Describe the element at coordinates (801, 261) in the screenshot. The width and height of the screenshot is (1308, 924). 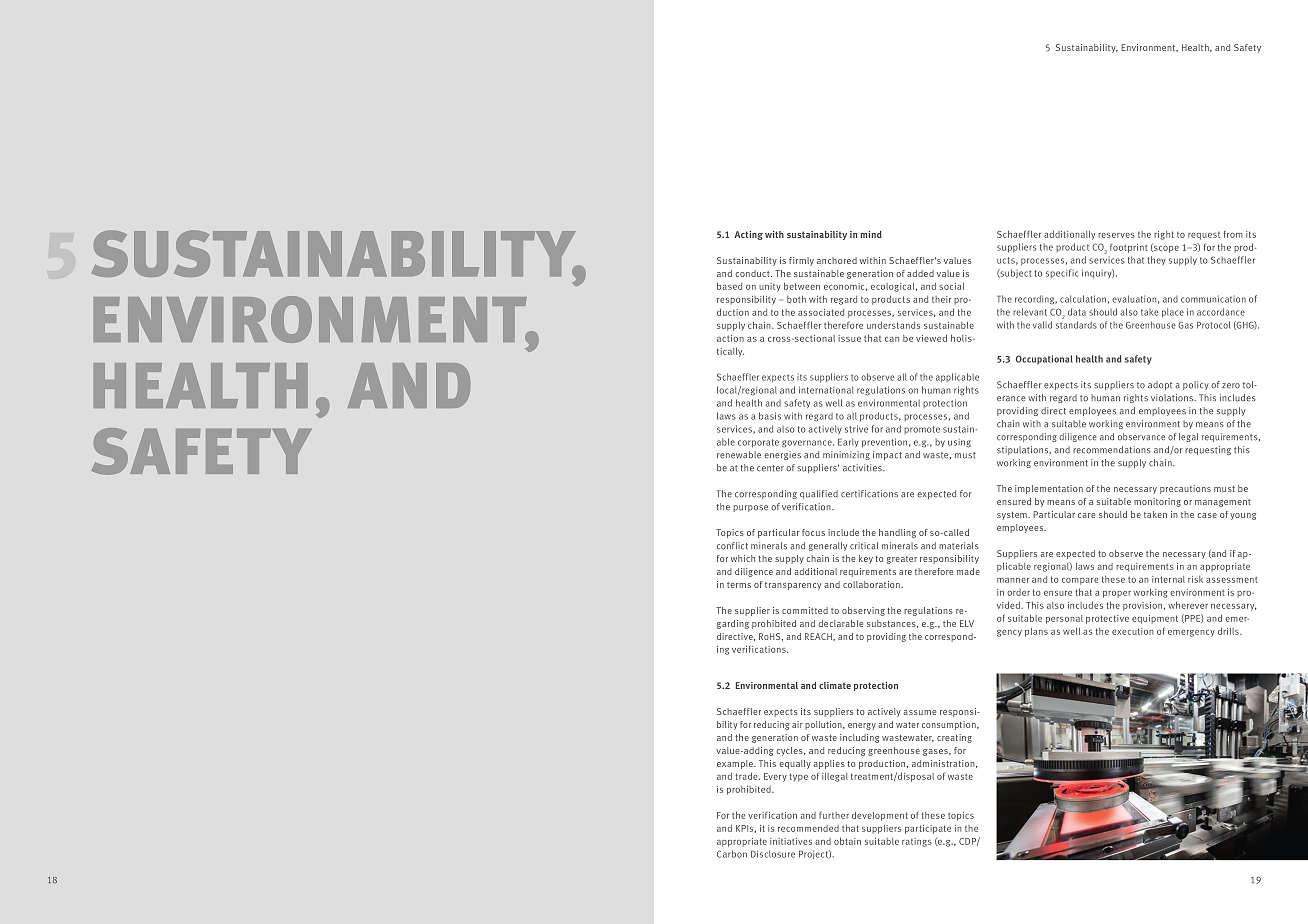
I see `firmly` at that location.
